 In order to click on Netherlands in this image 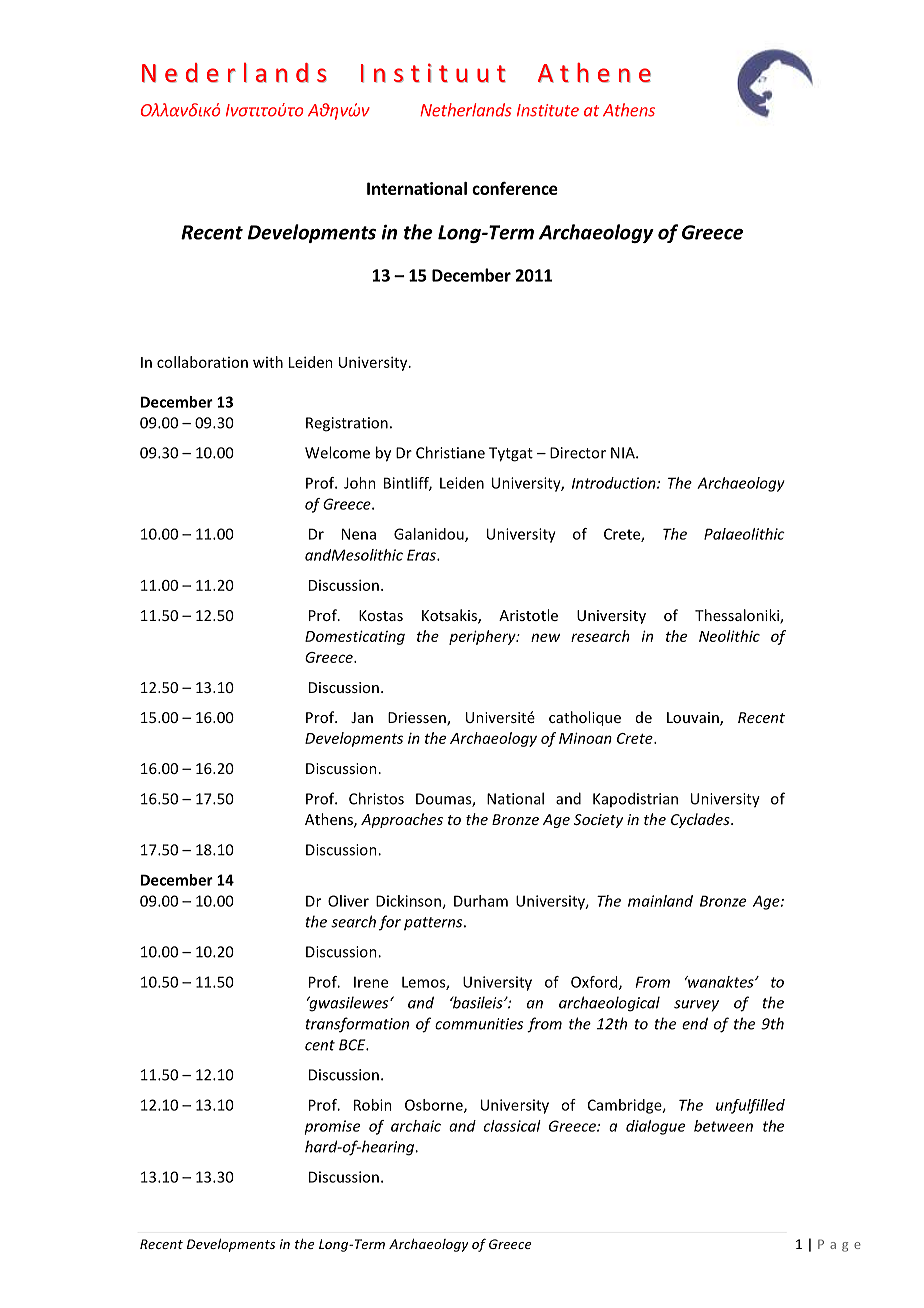, I will do `click(466, 110)`.
